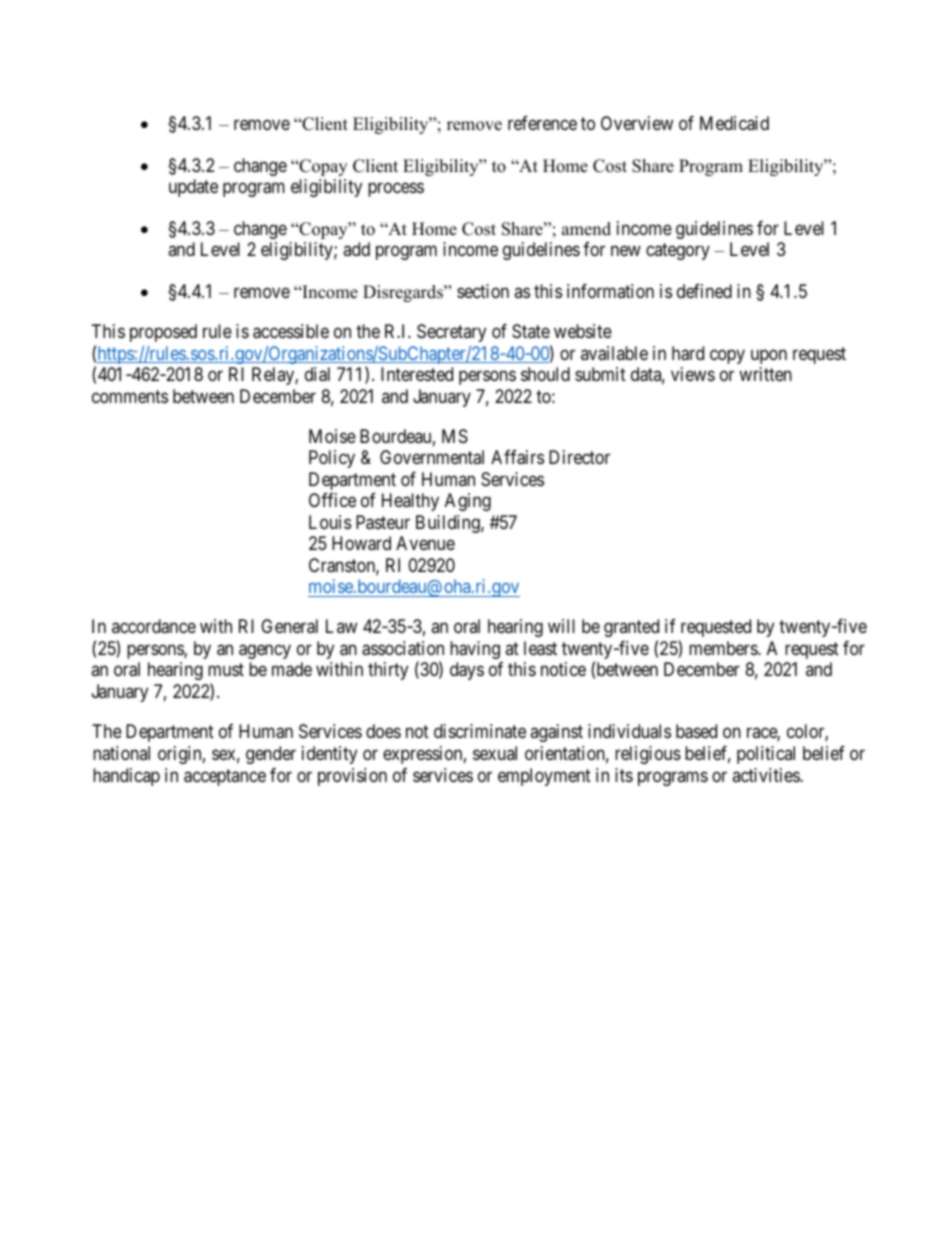 The width and height of the image is (952, 1233). Describe the element at coordinates (631, 628) in the image. I see `granted` at that location.
